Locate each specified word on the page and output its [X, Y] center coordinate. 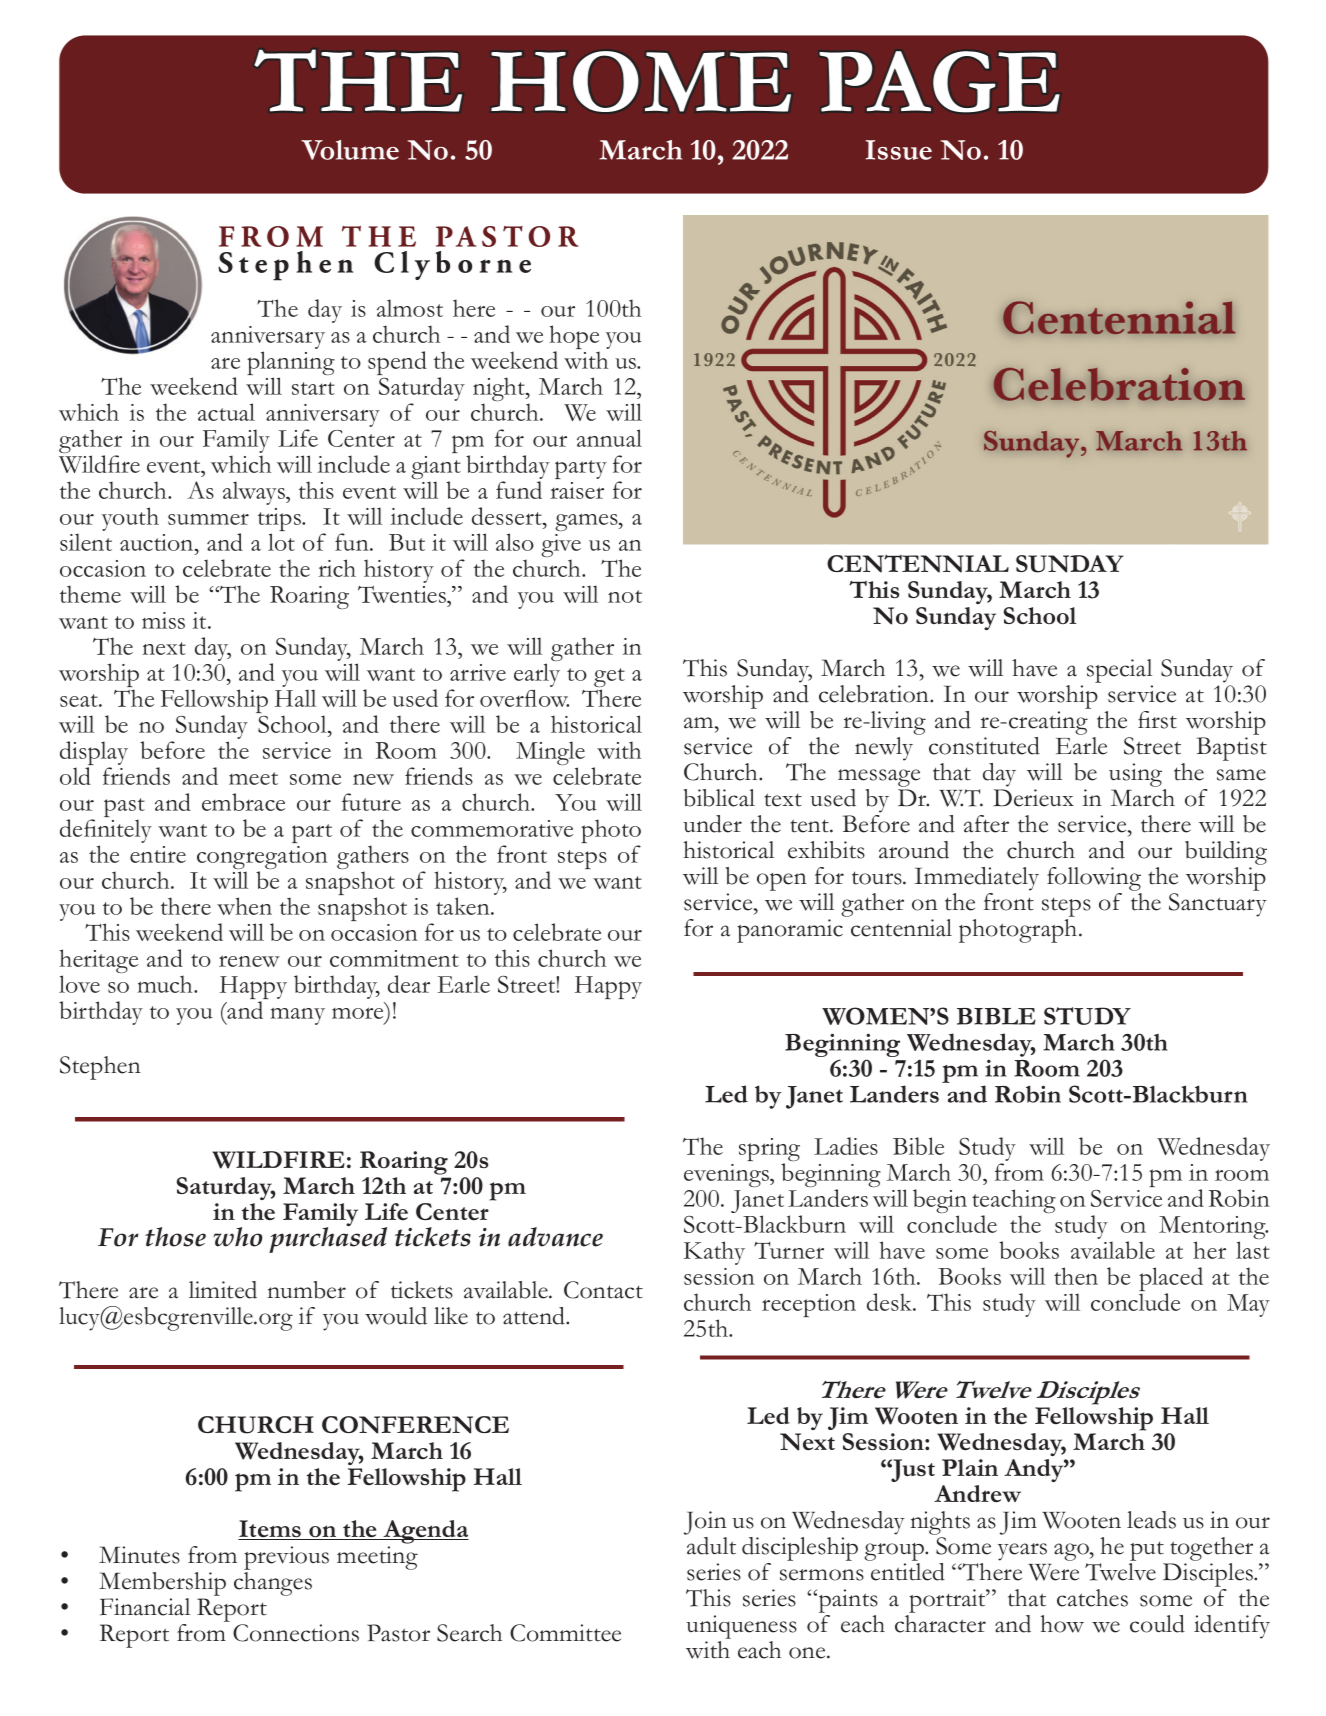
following [1094, 880]
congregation [262, 859]
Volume [350, 150]
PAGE [940, 82]
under [712, 824]
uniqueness [741, 1627]
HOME [641, 81]
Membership [162, 1585]
